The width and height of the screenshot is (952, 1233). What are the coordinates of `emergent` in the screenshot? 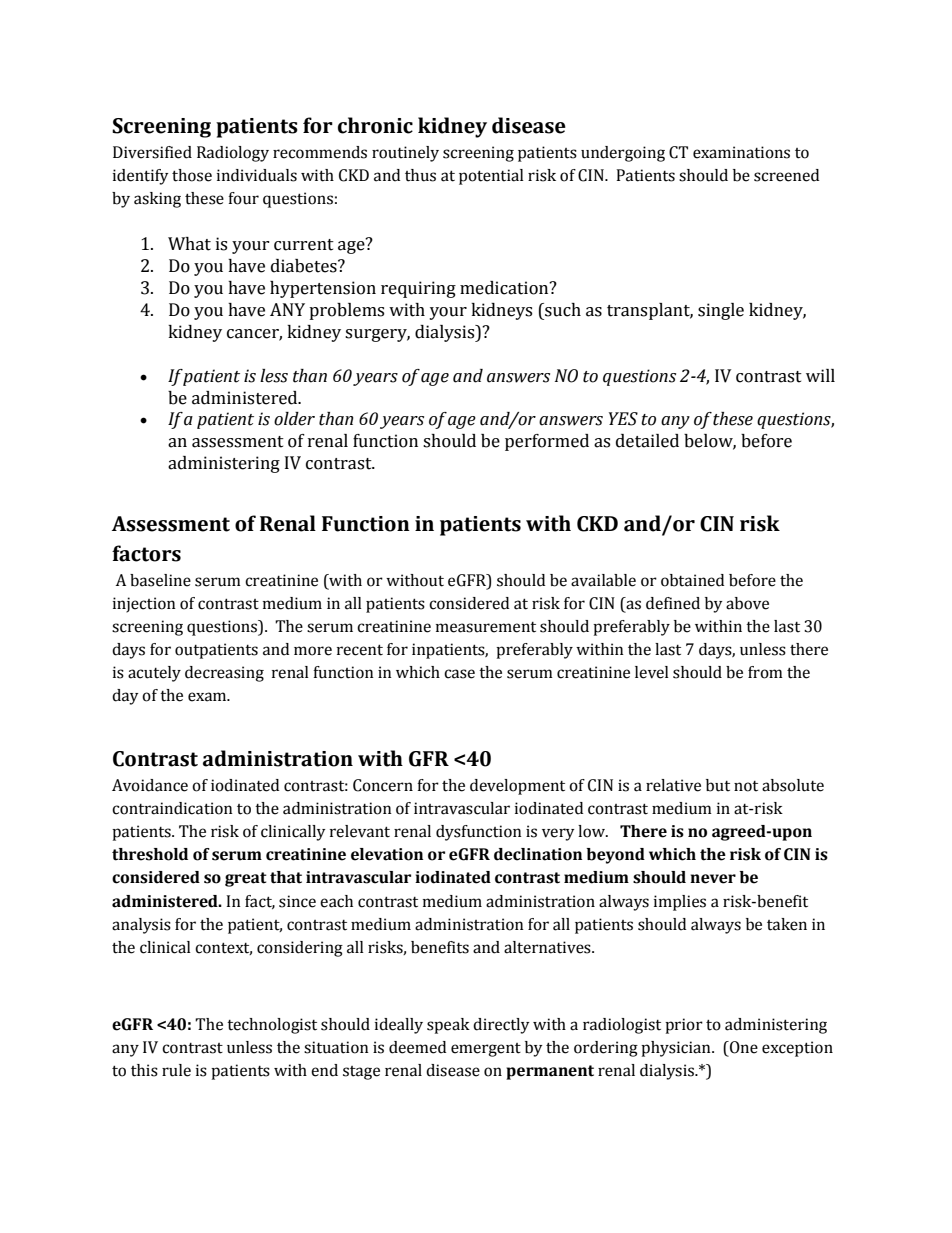 It's located at (486, 1050).
